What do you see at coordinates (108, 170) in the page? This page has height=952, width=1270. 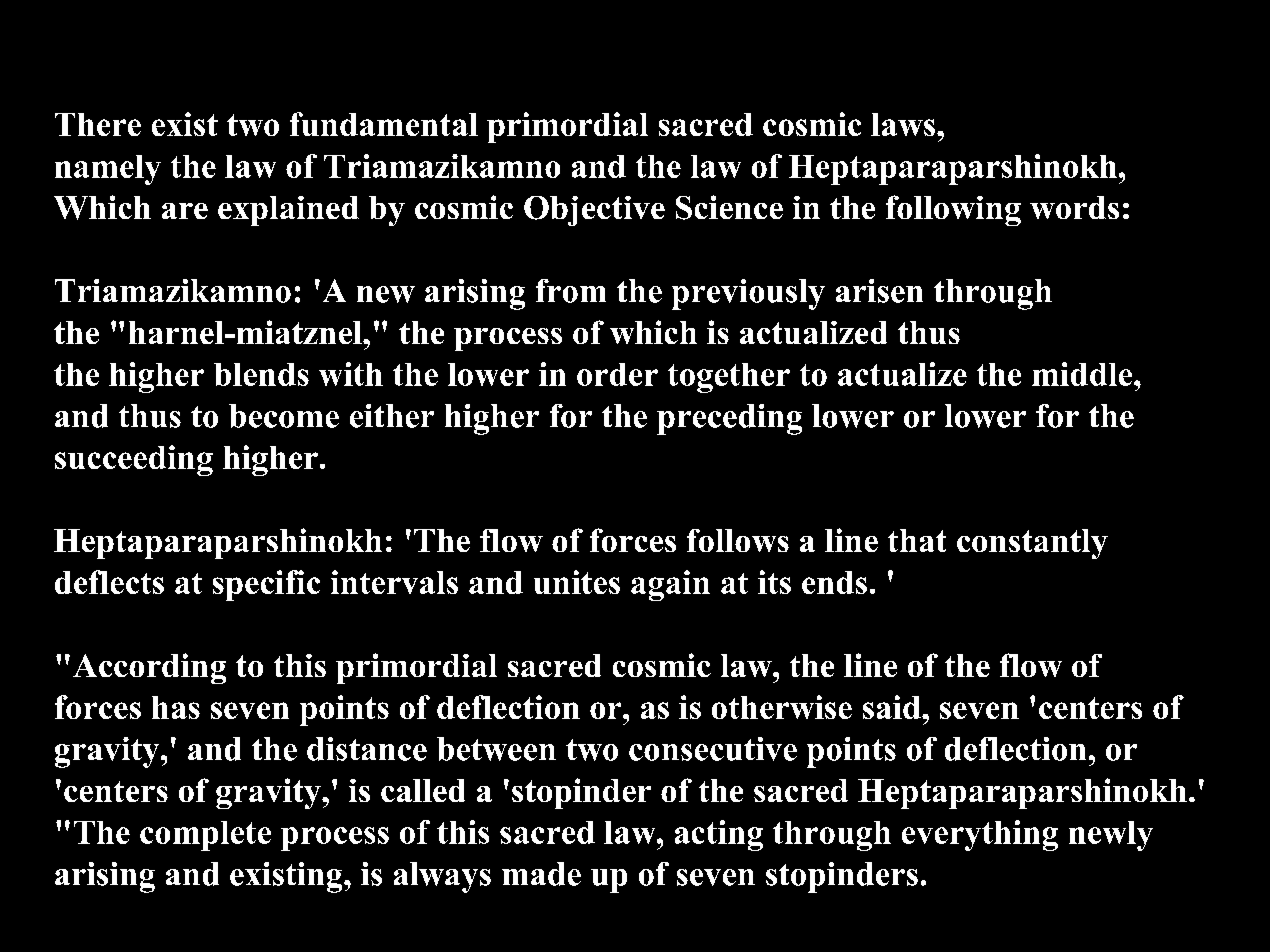 I see `namely` at bounding box center [108, 170].
